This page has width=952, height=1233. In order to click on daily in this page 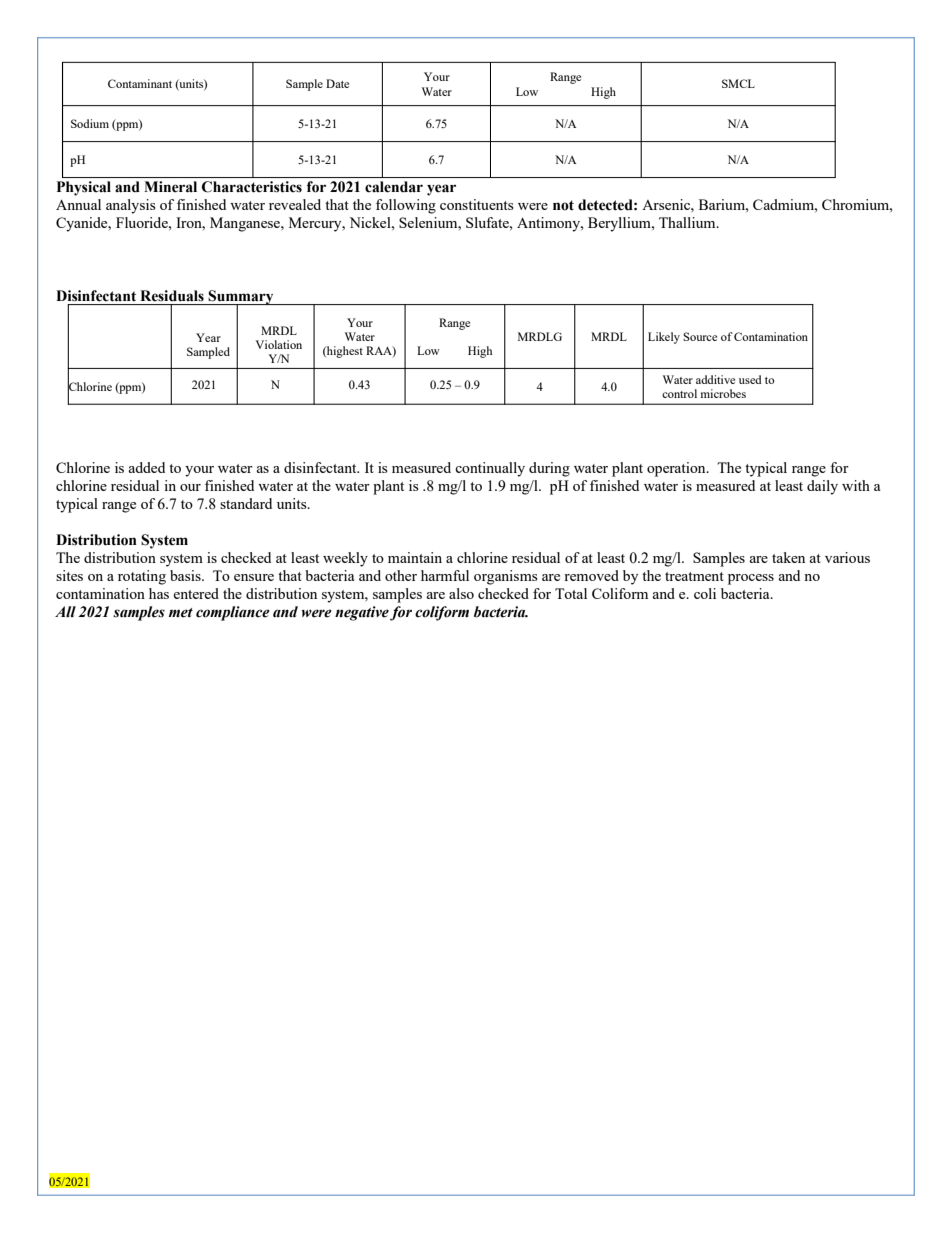, I will do `click(822, 487)`.
